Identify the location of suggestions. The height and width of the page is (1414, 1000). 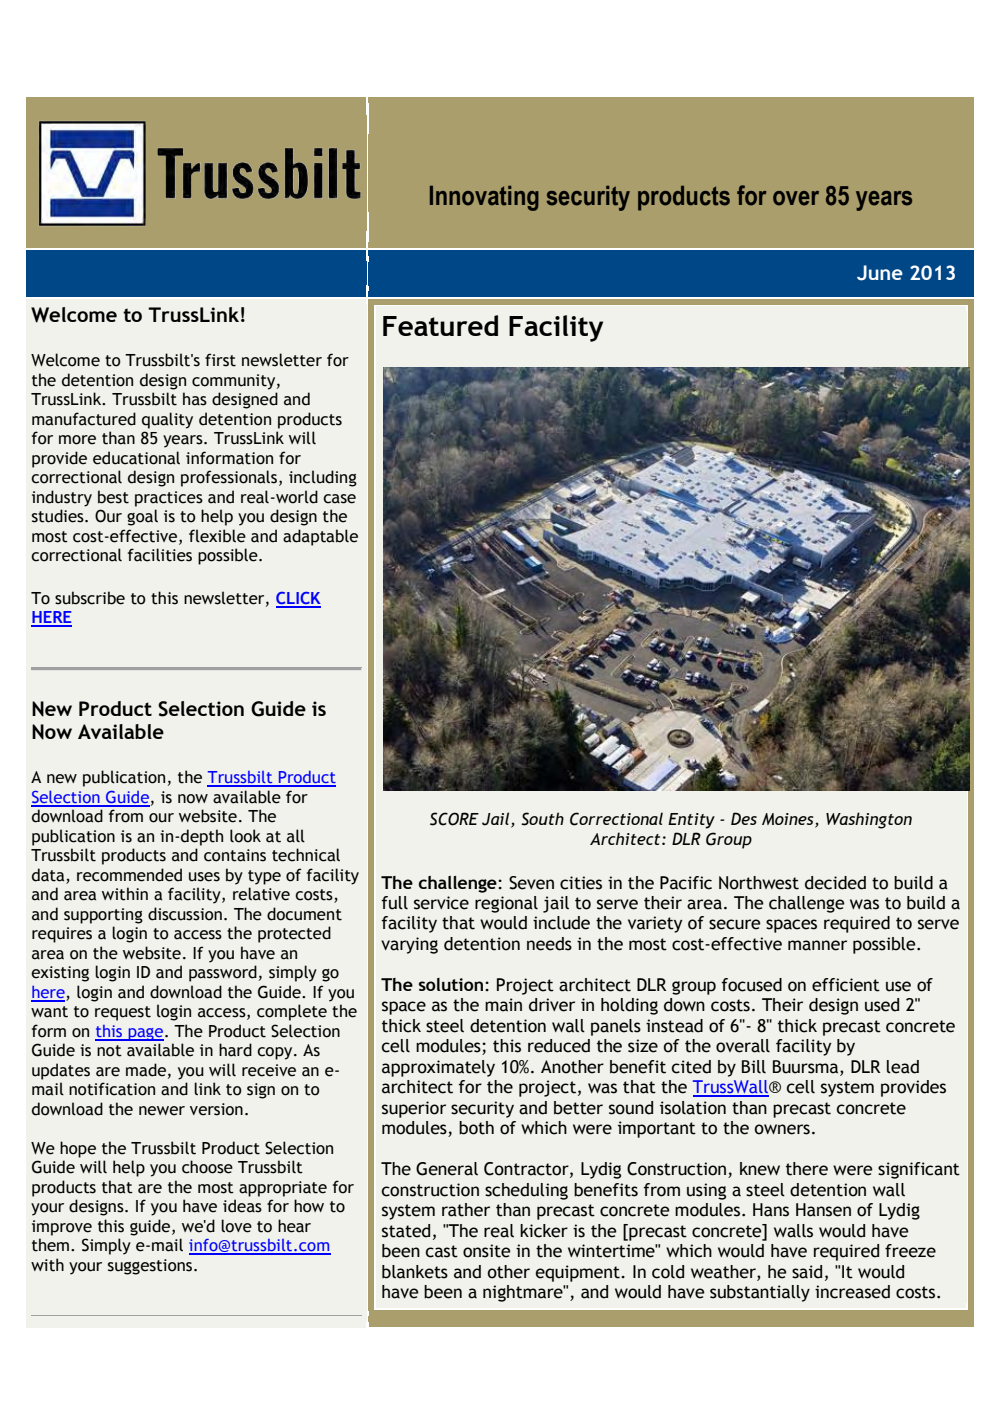
(151, 1267).
